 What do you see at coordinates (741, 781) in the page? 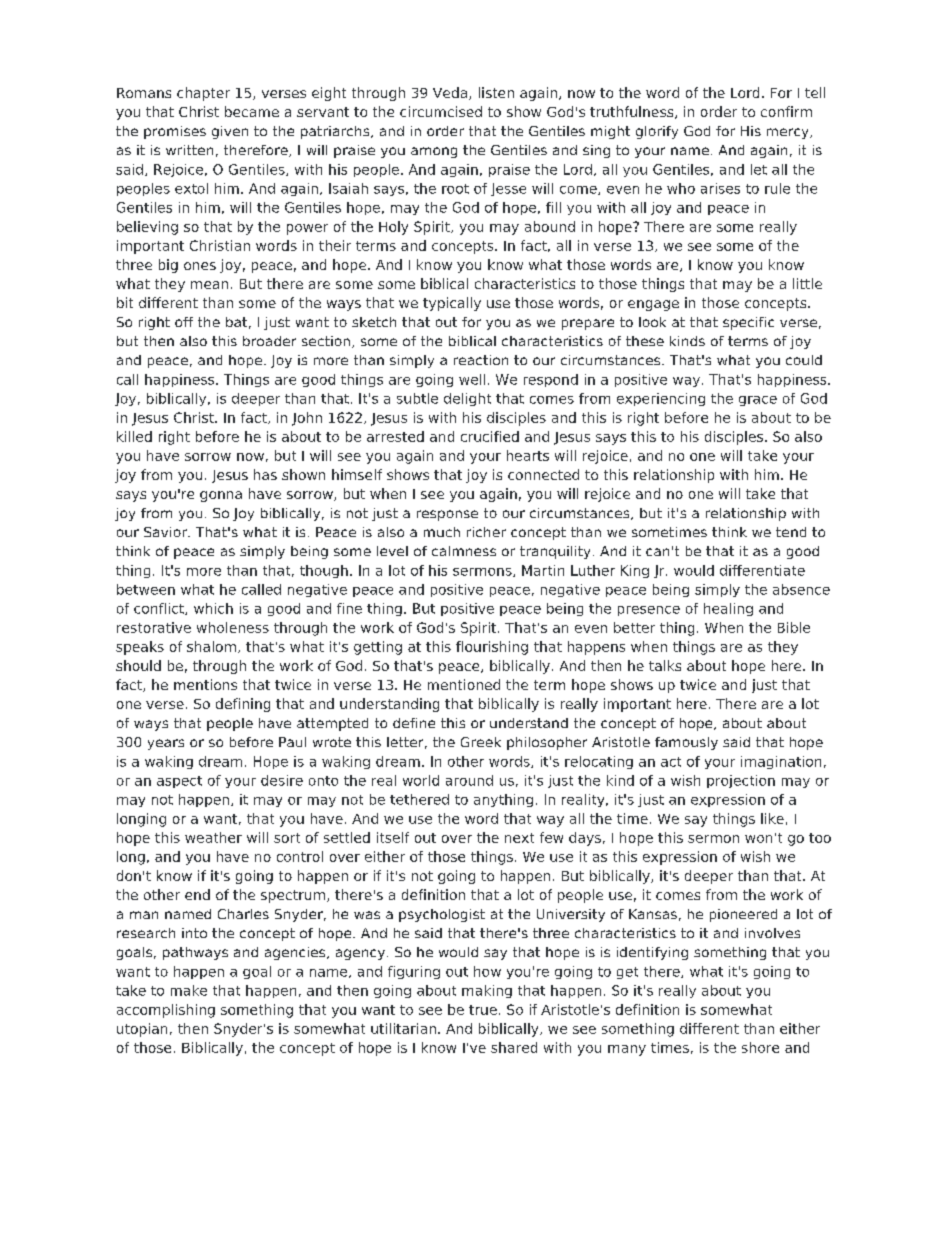
I see `projection` at bounding box center [741, 781].
